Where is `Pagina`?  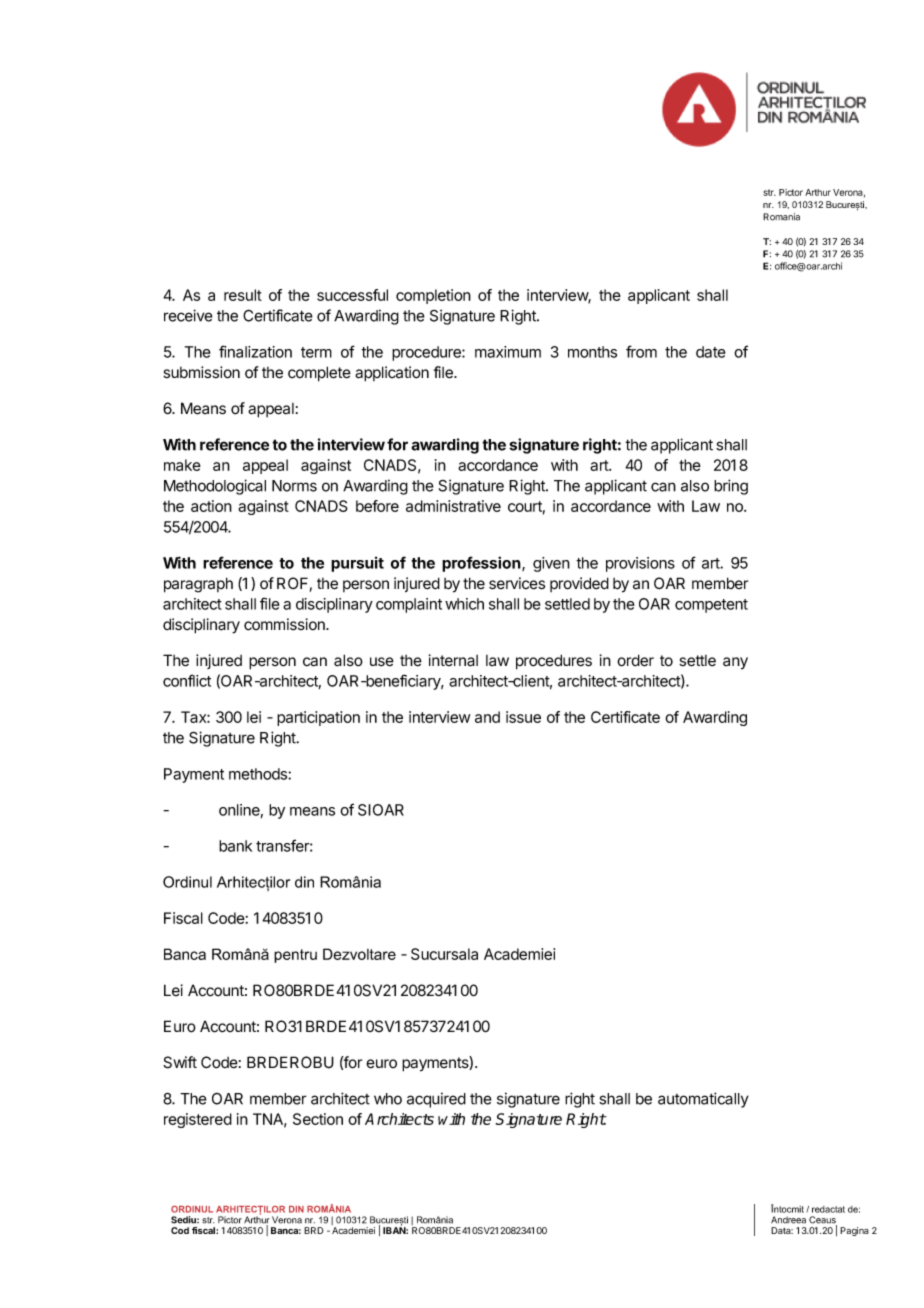 Pagina is located at coordinates (854, 1231).
